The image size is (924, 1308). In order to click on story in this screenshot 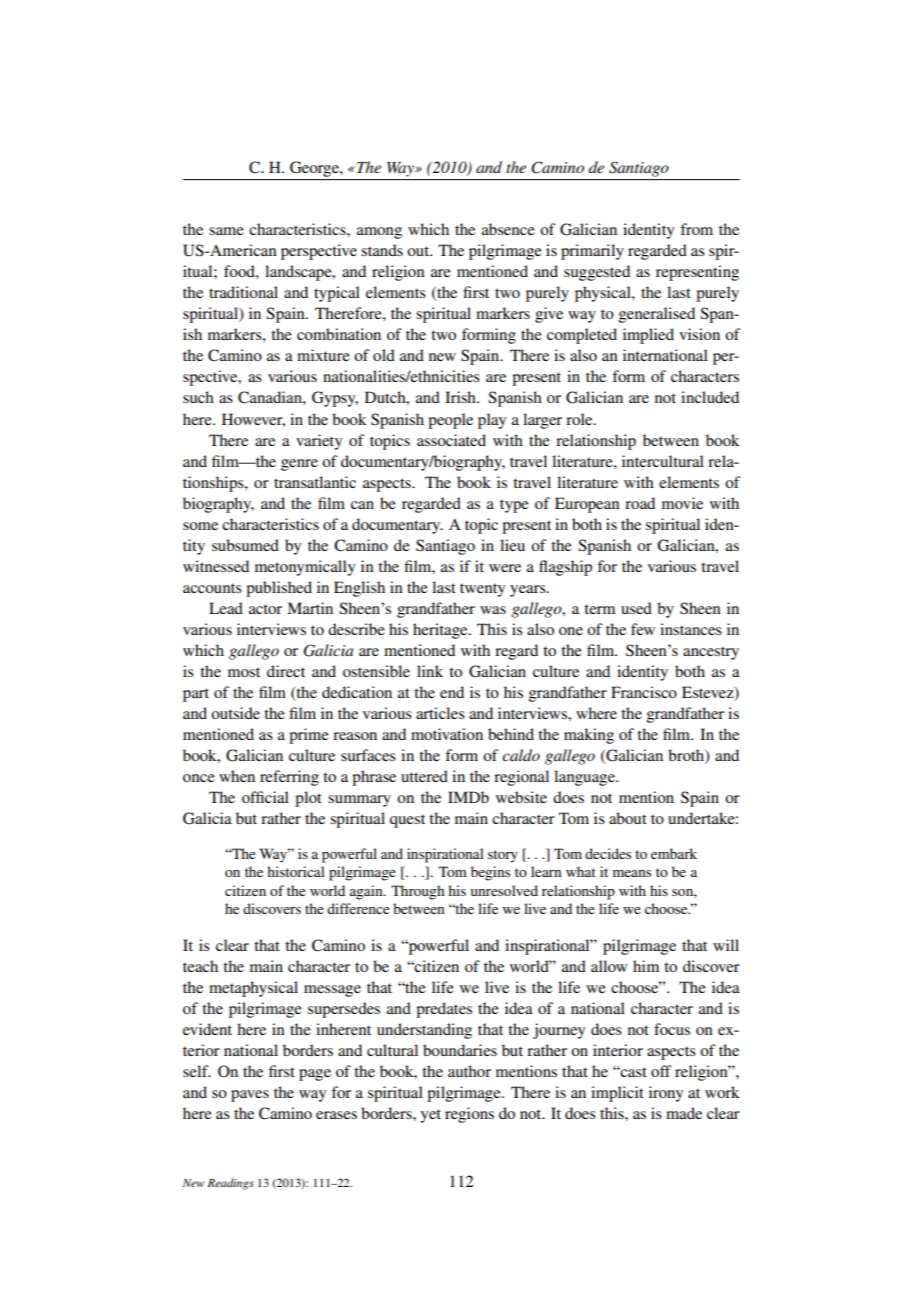, I will do `click(503, 856)`.
